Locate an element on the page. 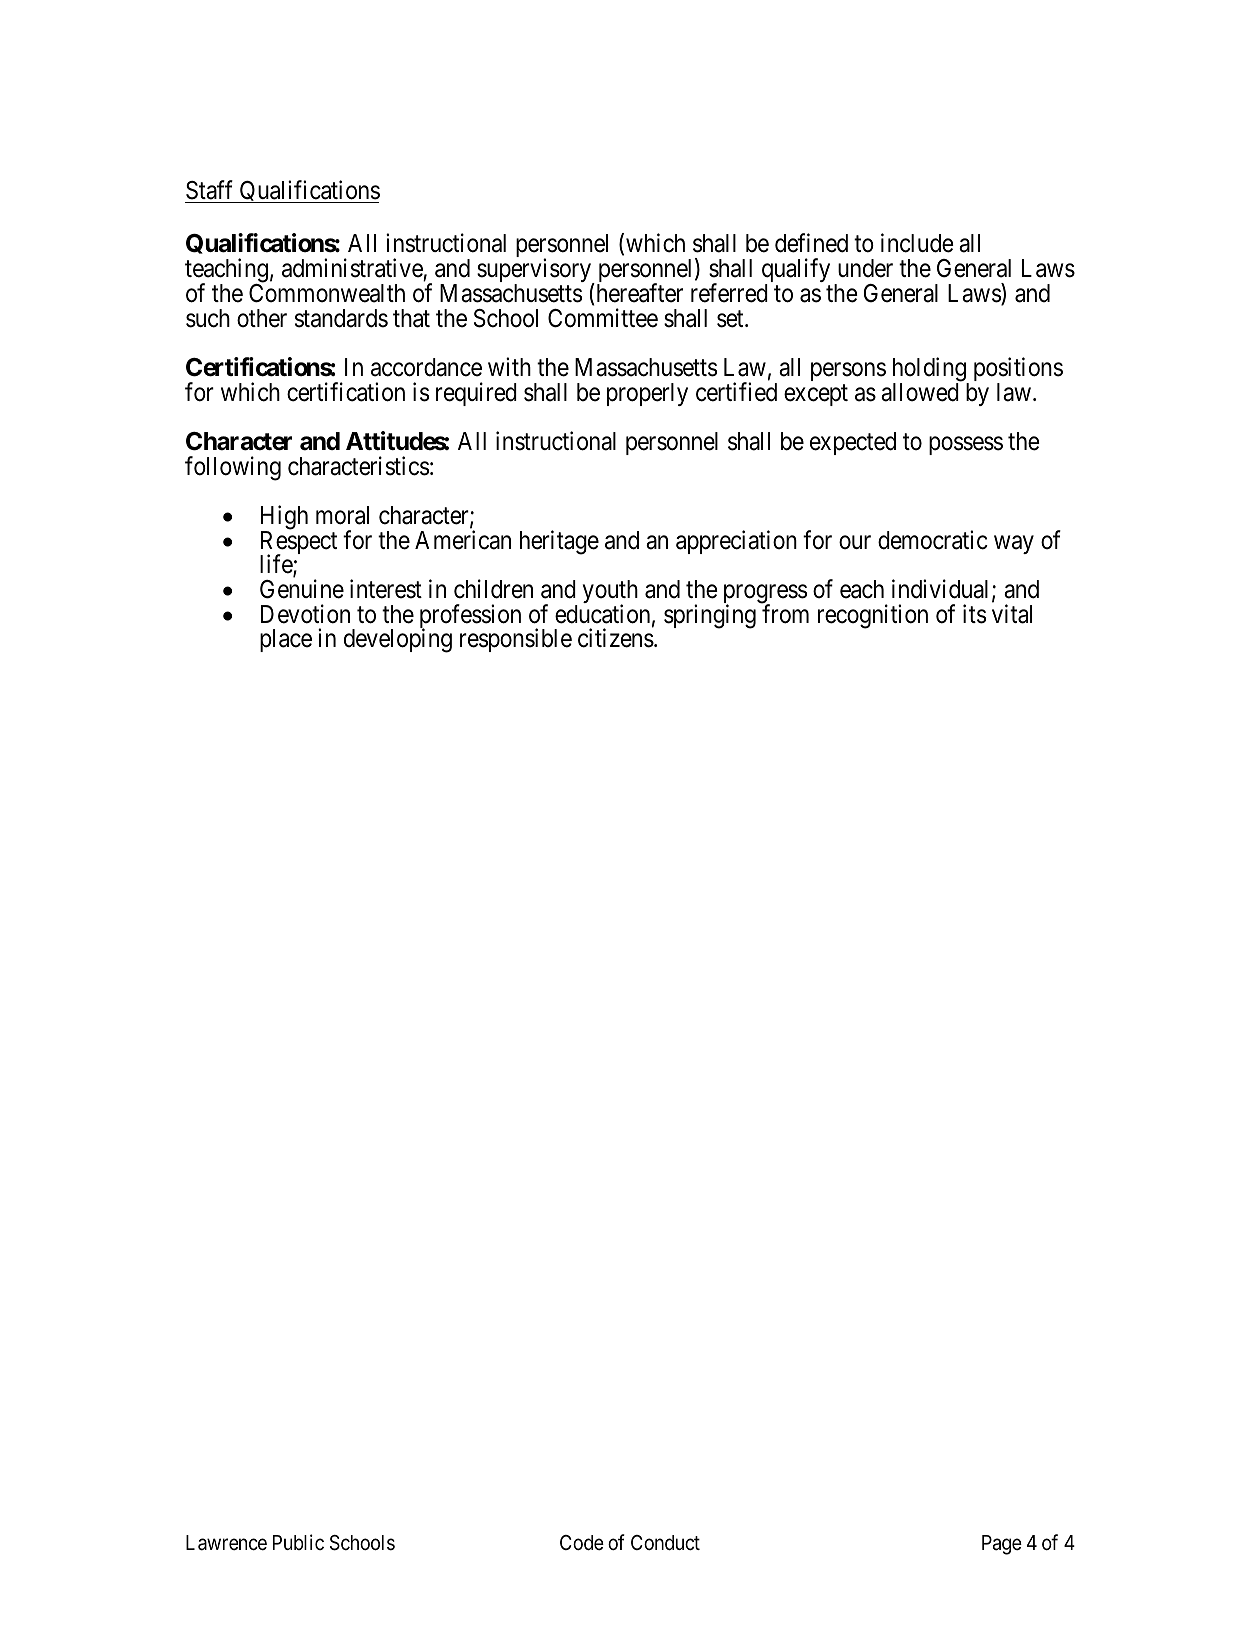 Image resolution: width=1259 pixels, height=1629 pixels. administrative is located at coordinates (352, 268).
